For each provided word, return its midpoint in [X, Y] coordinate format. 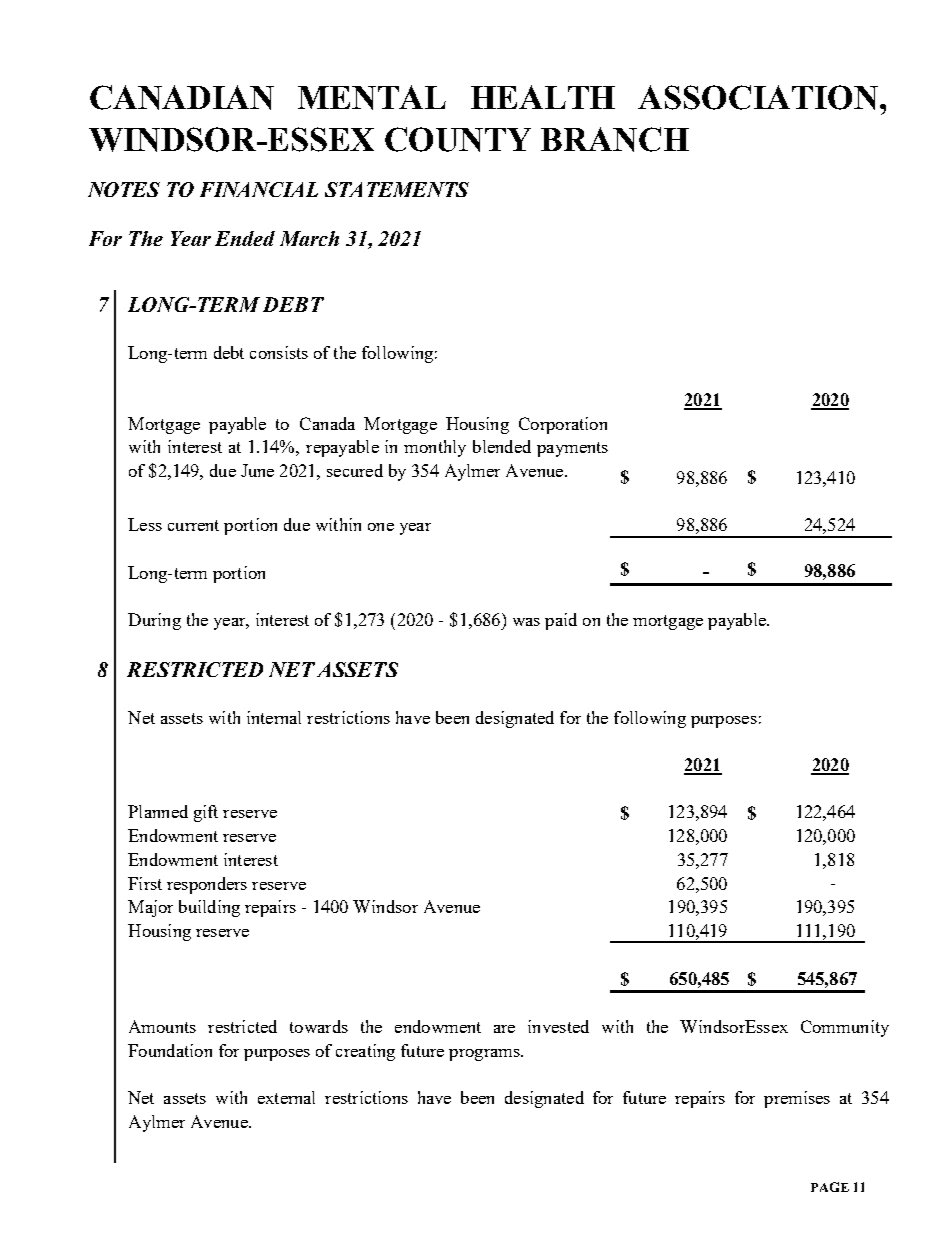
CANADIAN [182, 97]
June [257, 470]
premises [797, 1099]
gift [206, 813]
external [286, 1097]
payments [572, 449]
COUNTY [458, 139]
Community [845, 1028]
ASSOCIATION [758, 97]
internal [274, 717]
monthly [435, 448]
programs [485, 1055]
